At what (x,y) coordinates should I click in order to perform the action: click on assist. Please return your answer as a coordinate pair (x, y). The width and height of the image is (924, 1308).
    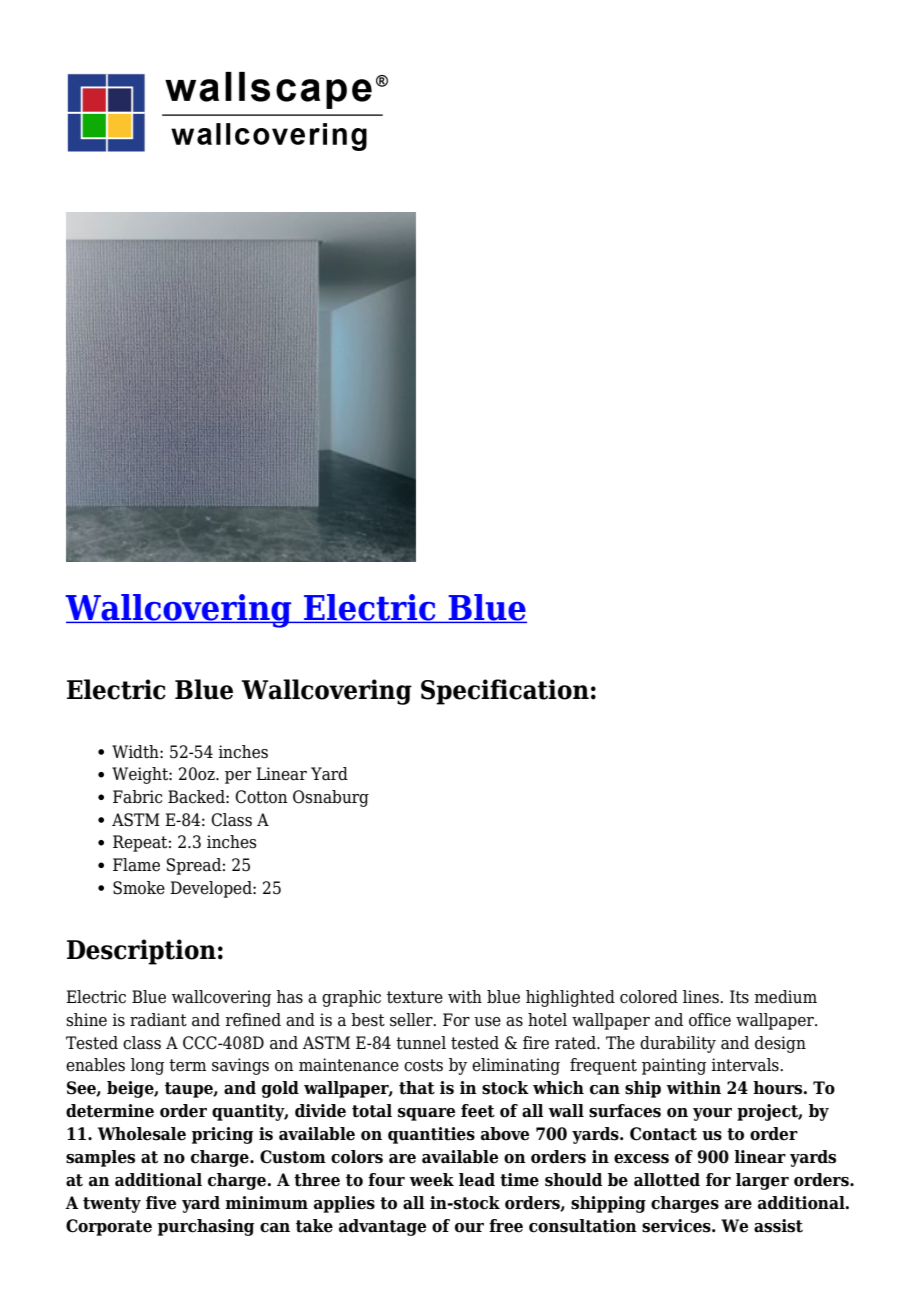
    Looking at the image, I should click on (778, 1226).
